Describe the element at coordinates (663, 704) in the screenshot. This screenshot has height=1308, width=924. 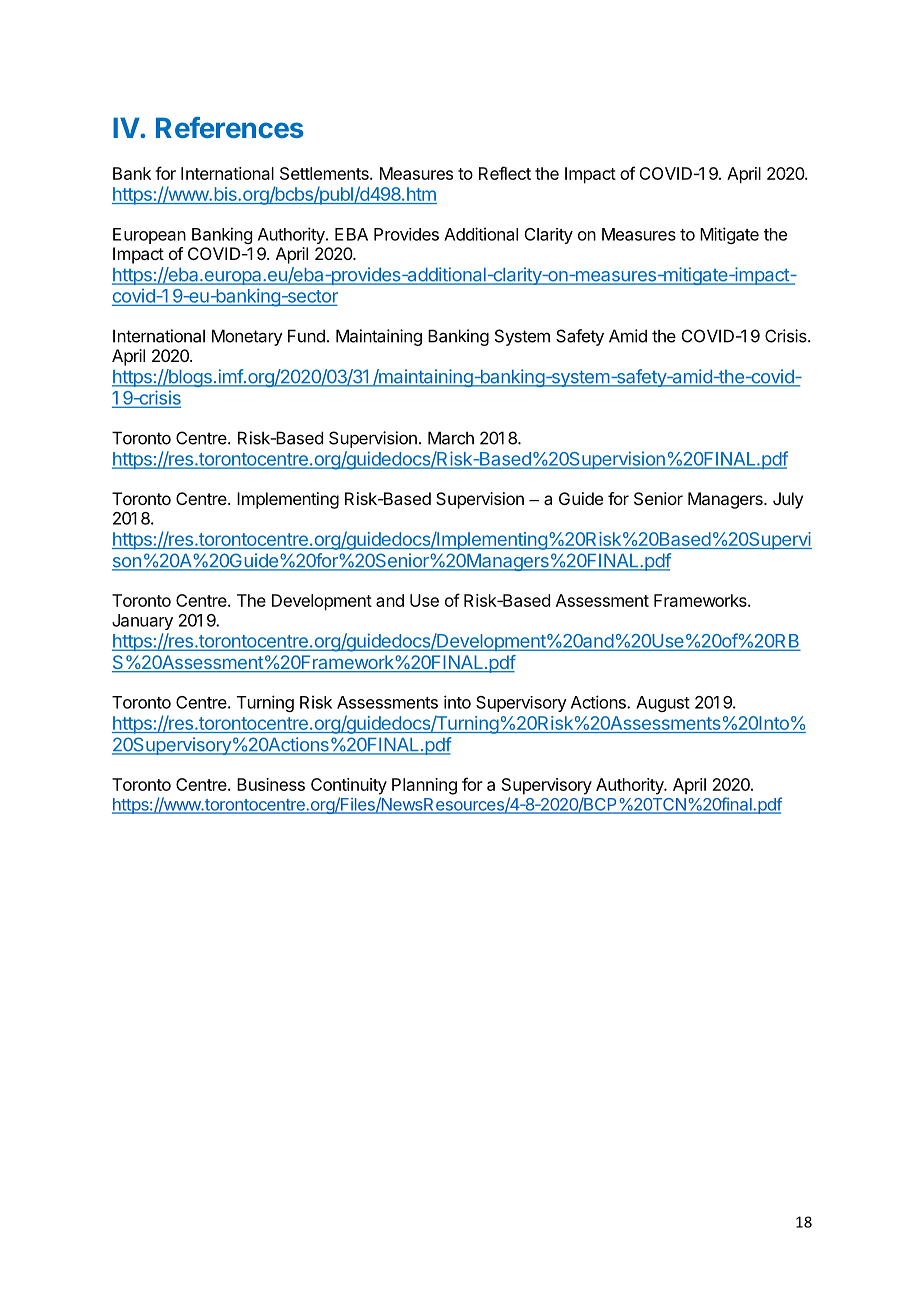
I see `August` at that location.
